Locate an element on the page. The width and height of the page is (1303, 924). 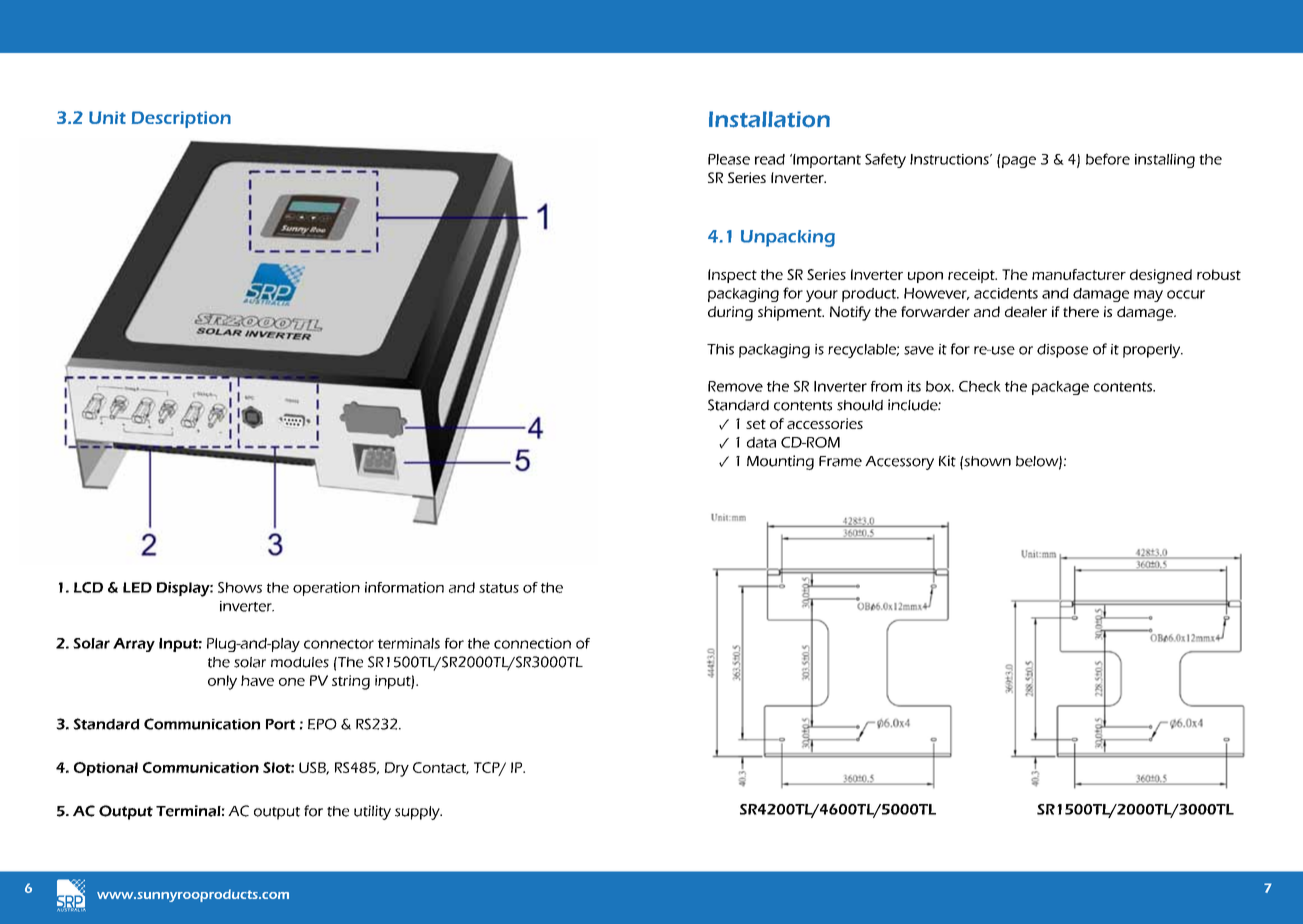
Description is located at coordinates (181, 119).
